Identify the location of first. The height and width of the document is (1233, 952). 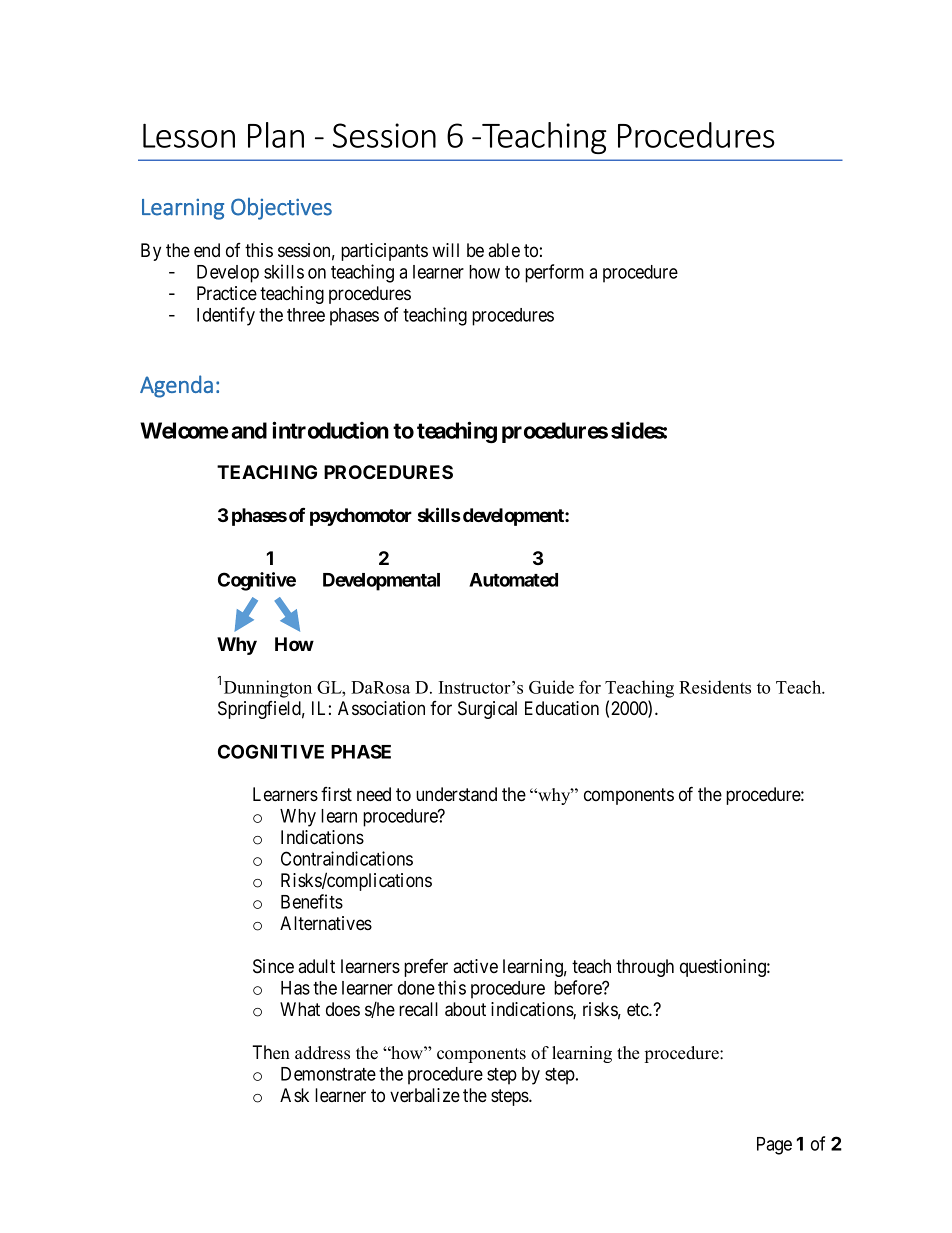
(336, 794).
